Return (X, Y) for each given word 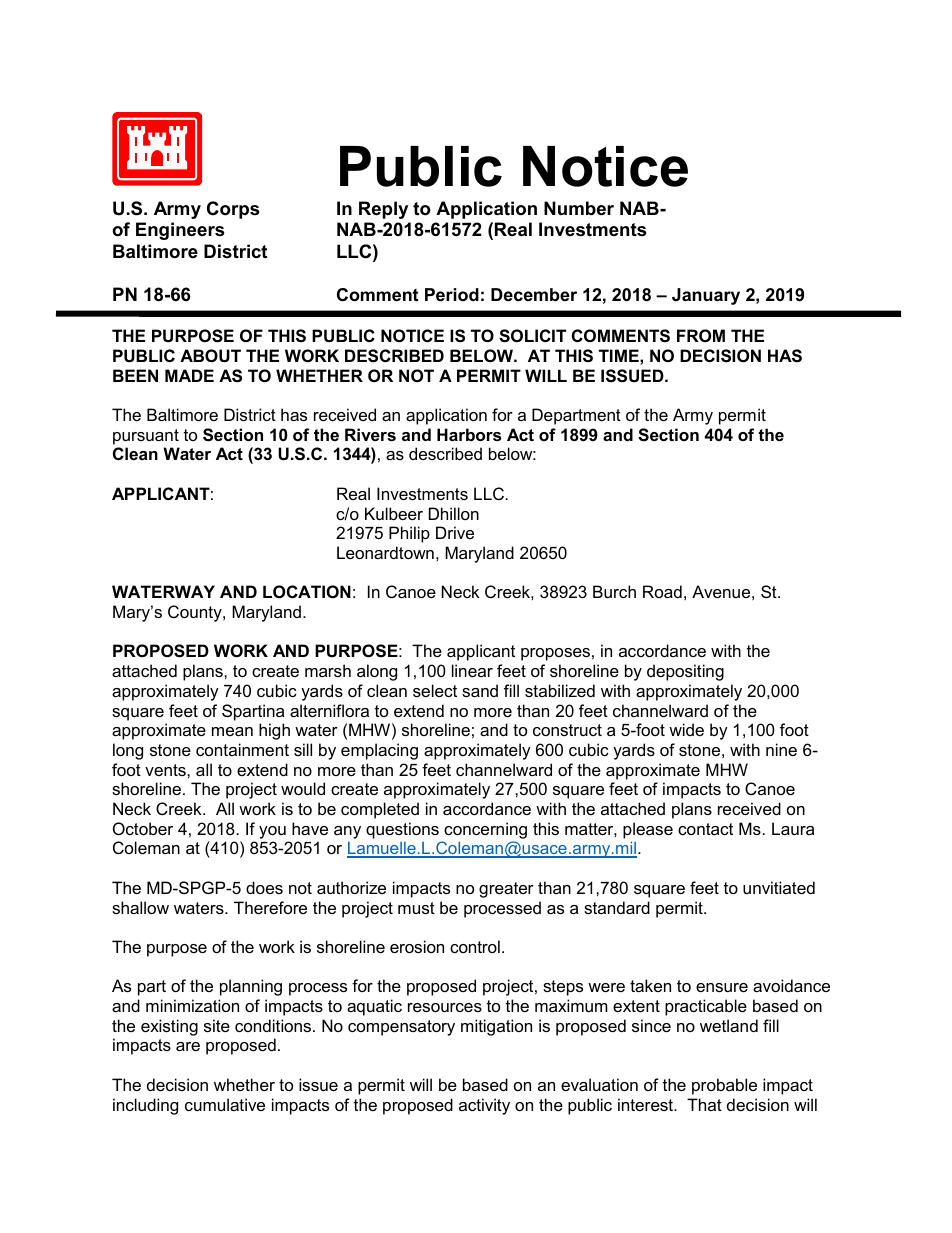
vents (166, 770)
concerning (485, 830)
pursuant (146, 437)
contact (705, 829)
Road (662, 591)
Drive (455, 532)
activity (484, 1106)
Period (452, 295)
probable (724, 1086)
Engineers (180, 231)
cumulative (225, 1104)
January (706, 296)
